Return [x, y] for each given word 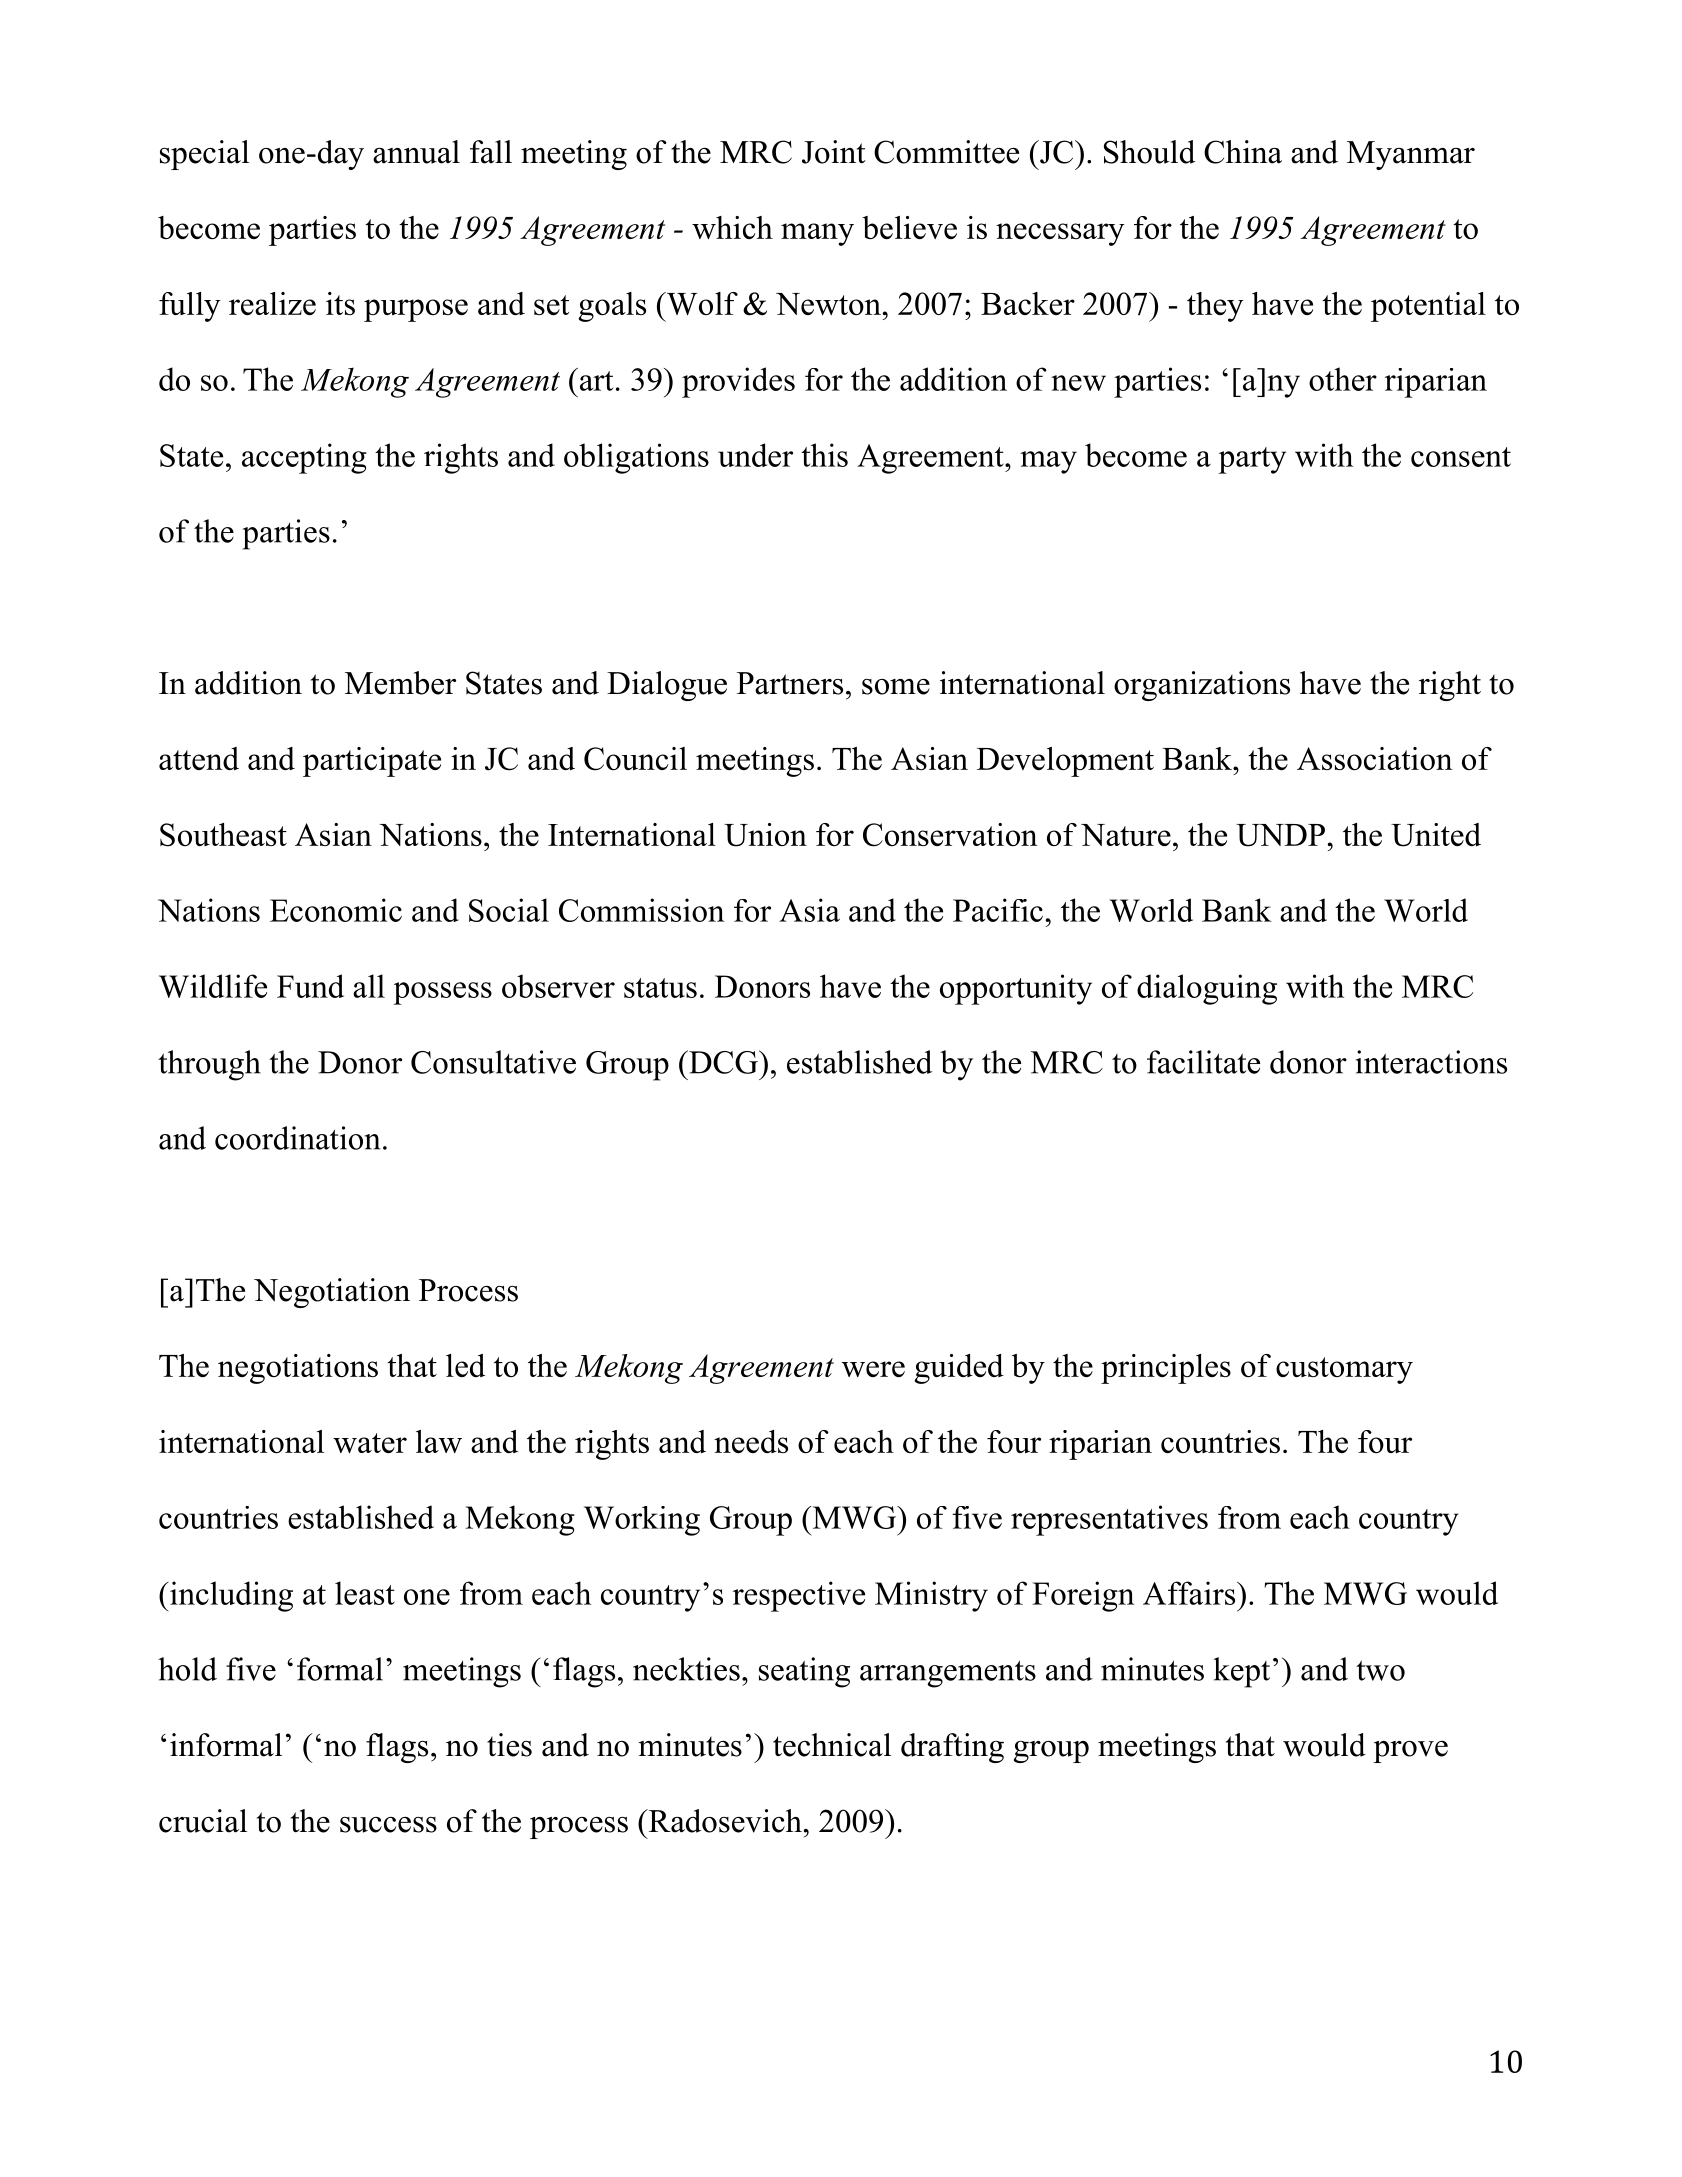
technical [832, 1745]
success [388, 1825]
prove [1410, 1752]
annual [416, 152]
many [817, 234]
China [1243, 152]
